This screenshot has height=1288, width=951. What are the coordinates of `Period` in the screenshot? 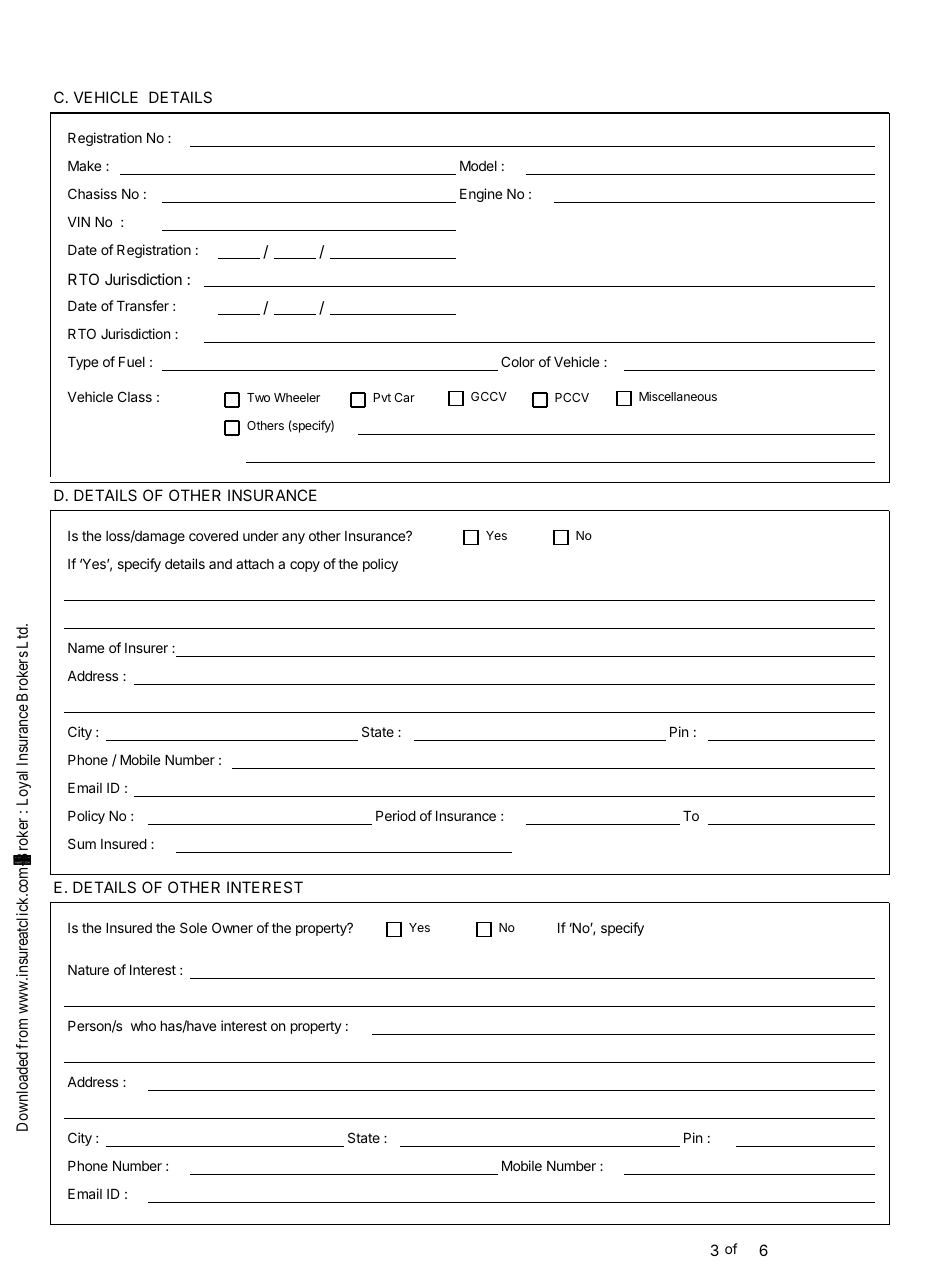 It's located at (396, 815).
